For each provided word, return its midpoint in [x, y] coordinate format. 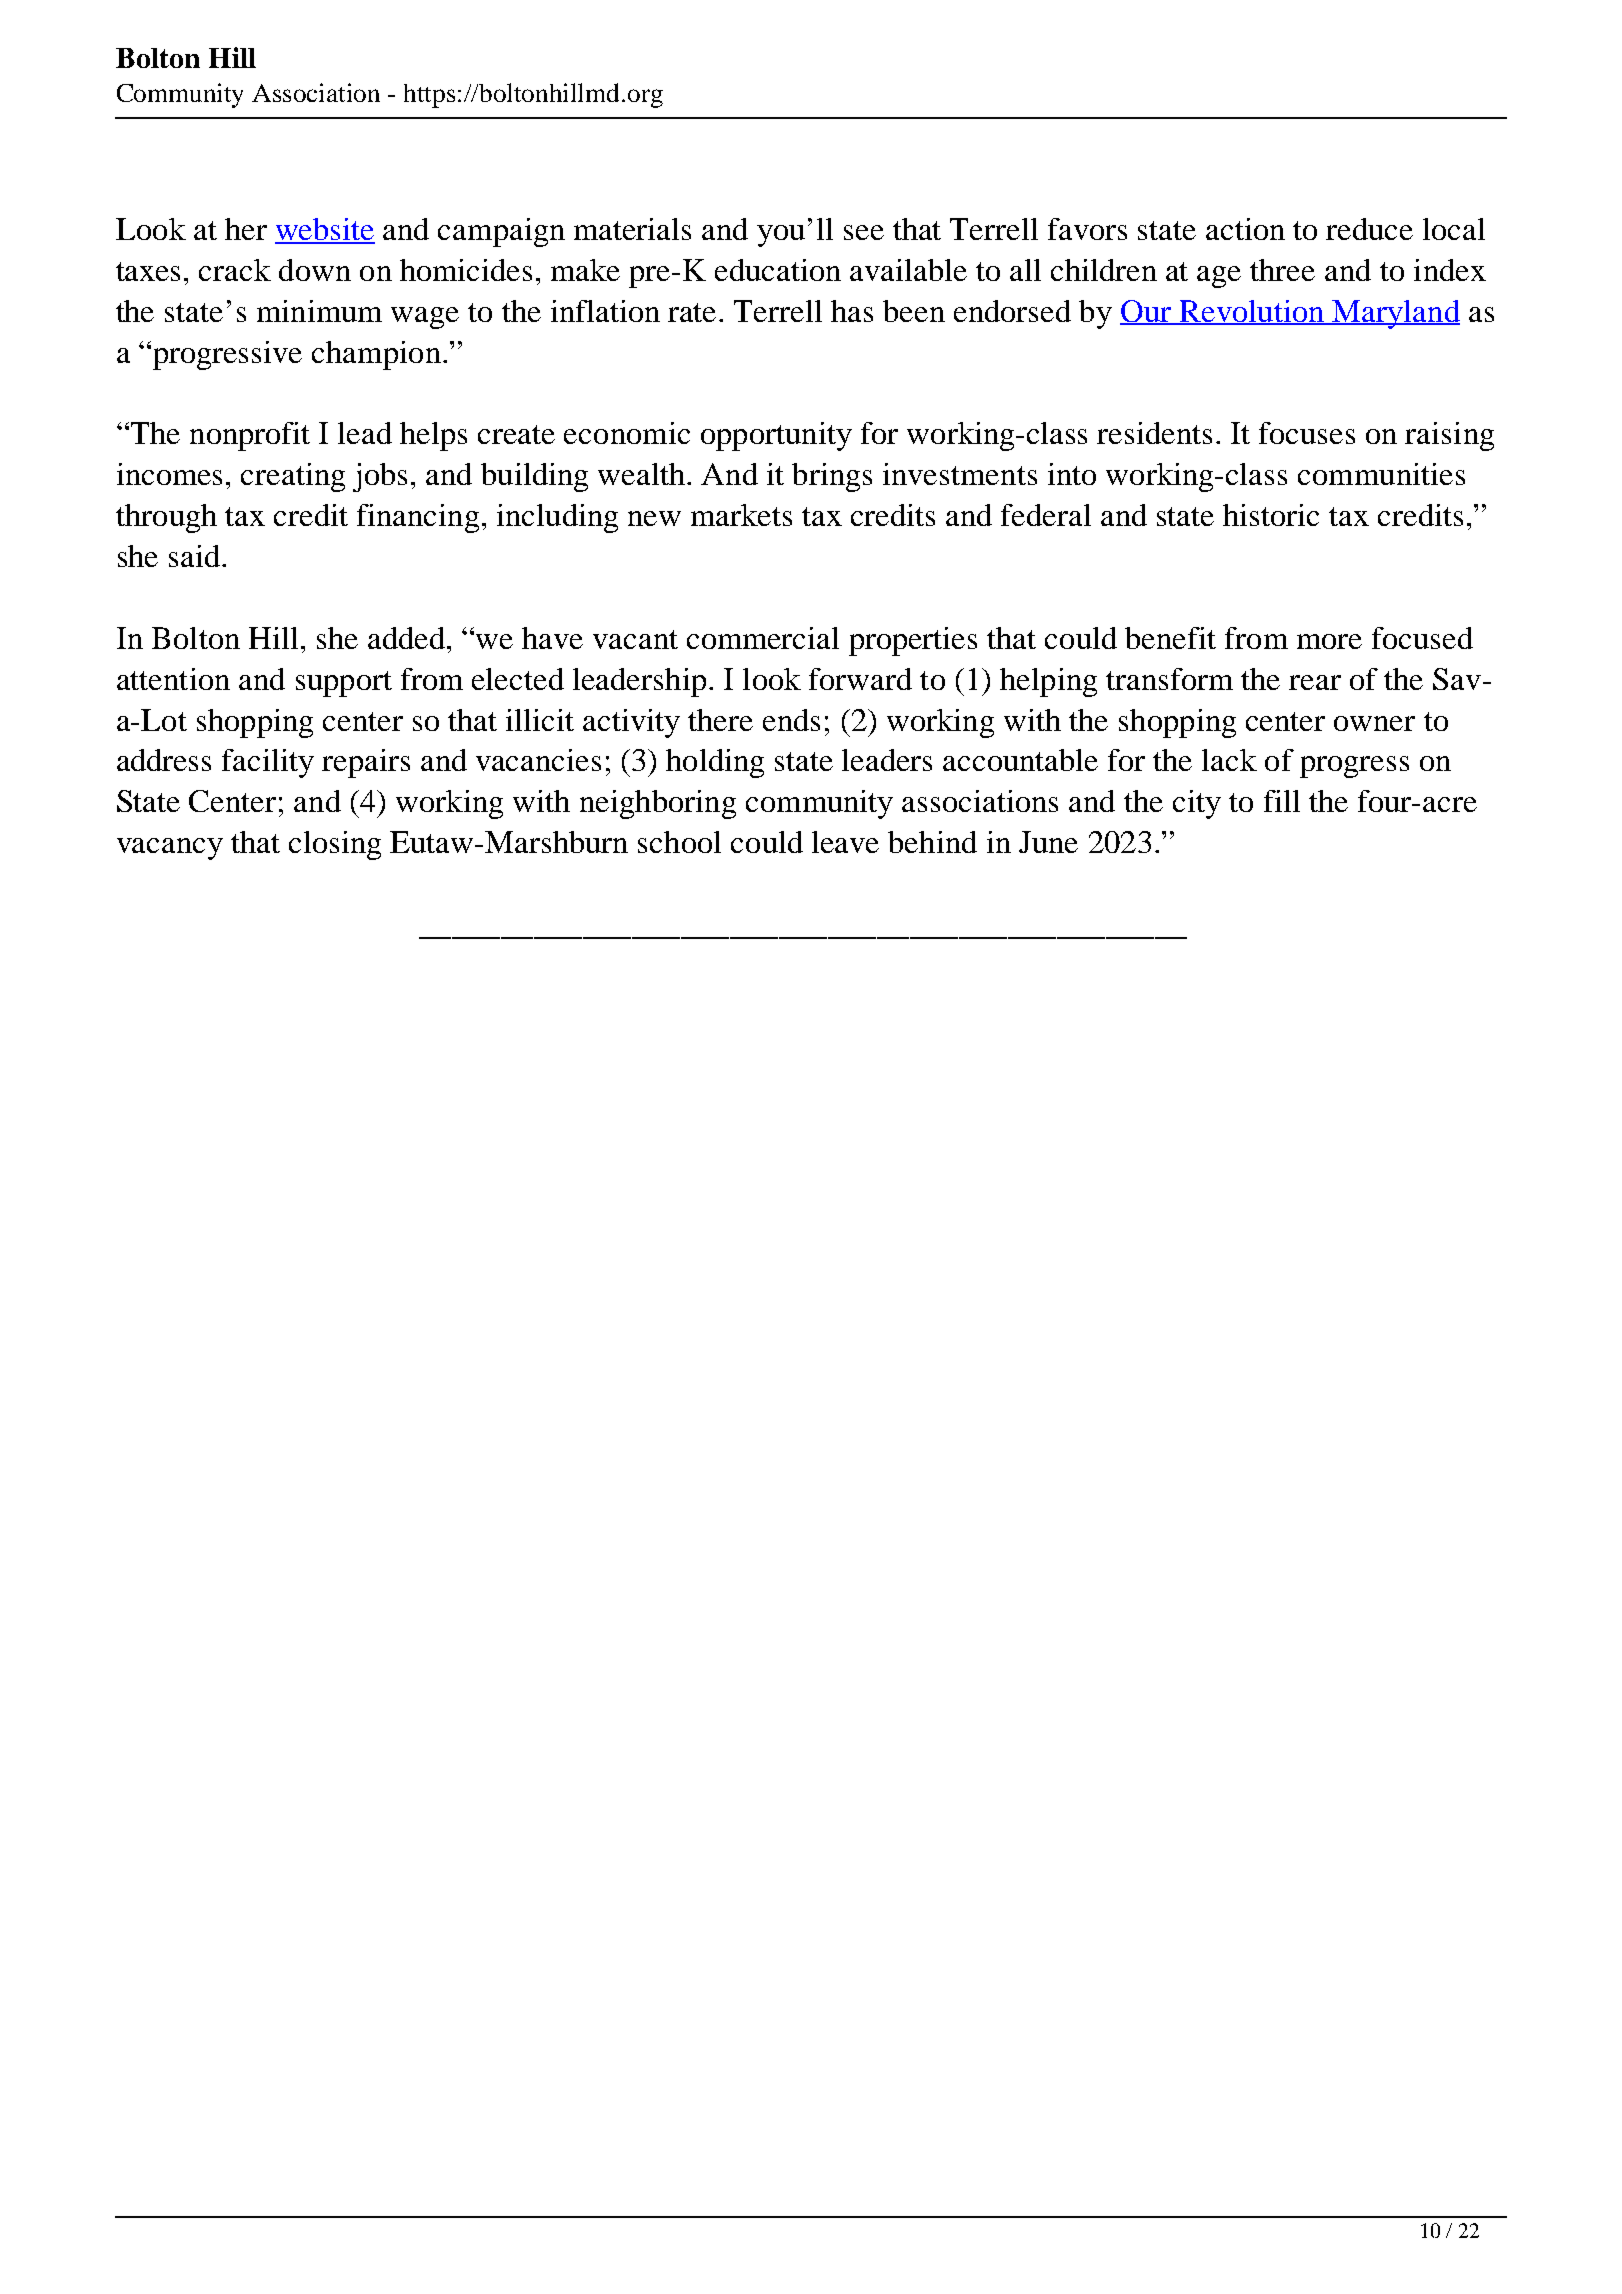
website [325, 230]
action [1245, 229]
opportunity [776, 436]
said [194, 556]
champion [376, 355]
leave [845, 842]
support [344, 684]
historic [1271, 515]
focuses [1307, 433]
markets [741, 515]
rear [1315, 682]
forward [860, 679]
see [864, 232]
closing [335, 845]
